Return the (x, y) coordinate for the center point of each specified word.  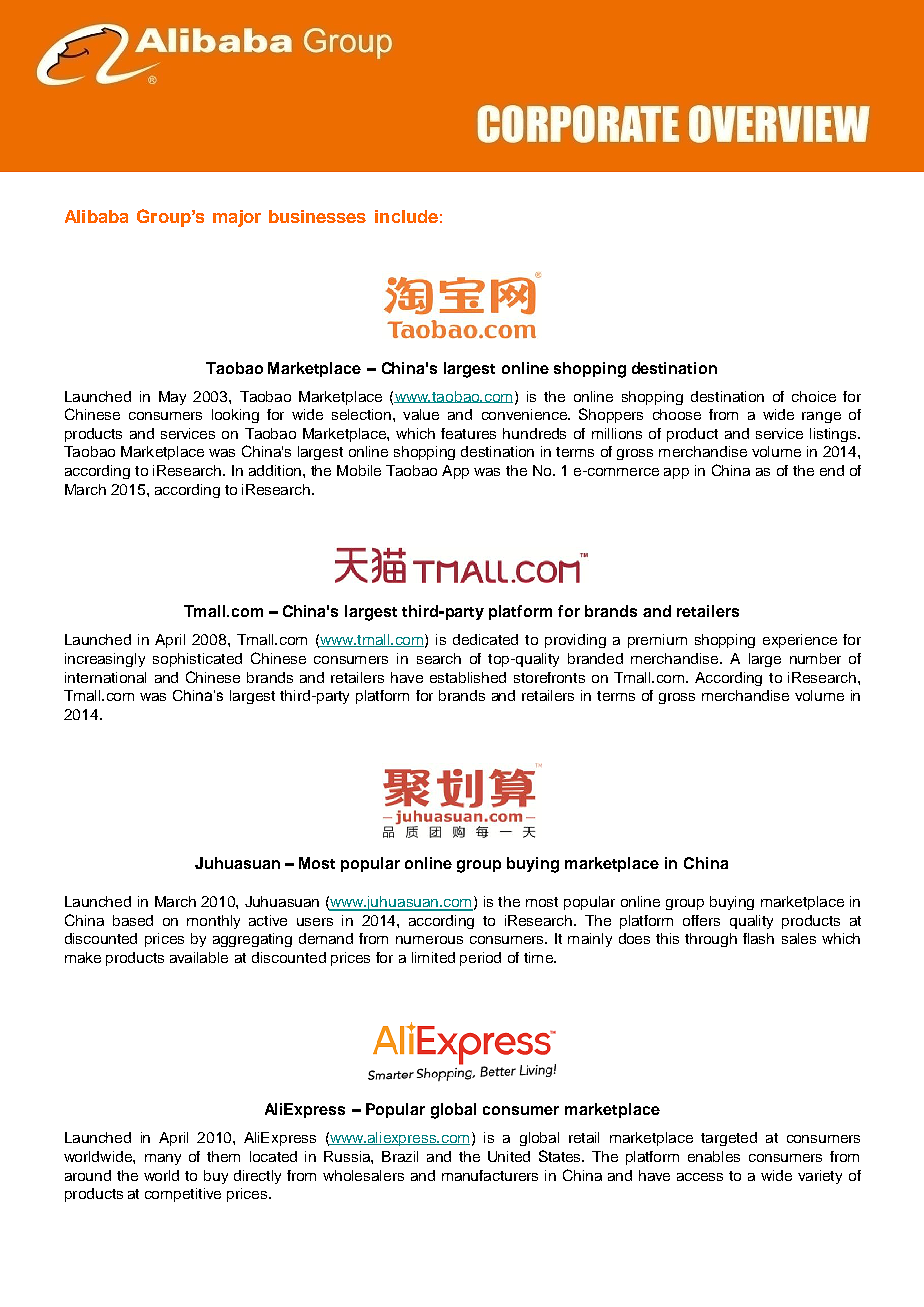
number (815, 658)
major (237, 218)
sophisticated (197, 660)
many (163, 1159)
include (406, 216)
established (468, 677)
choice (814, 396)
